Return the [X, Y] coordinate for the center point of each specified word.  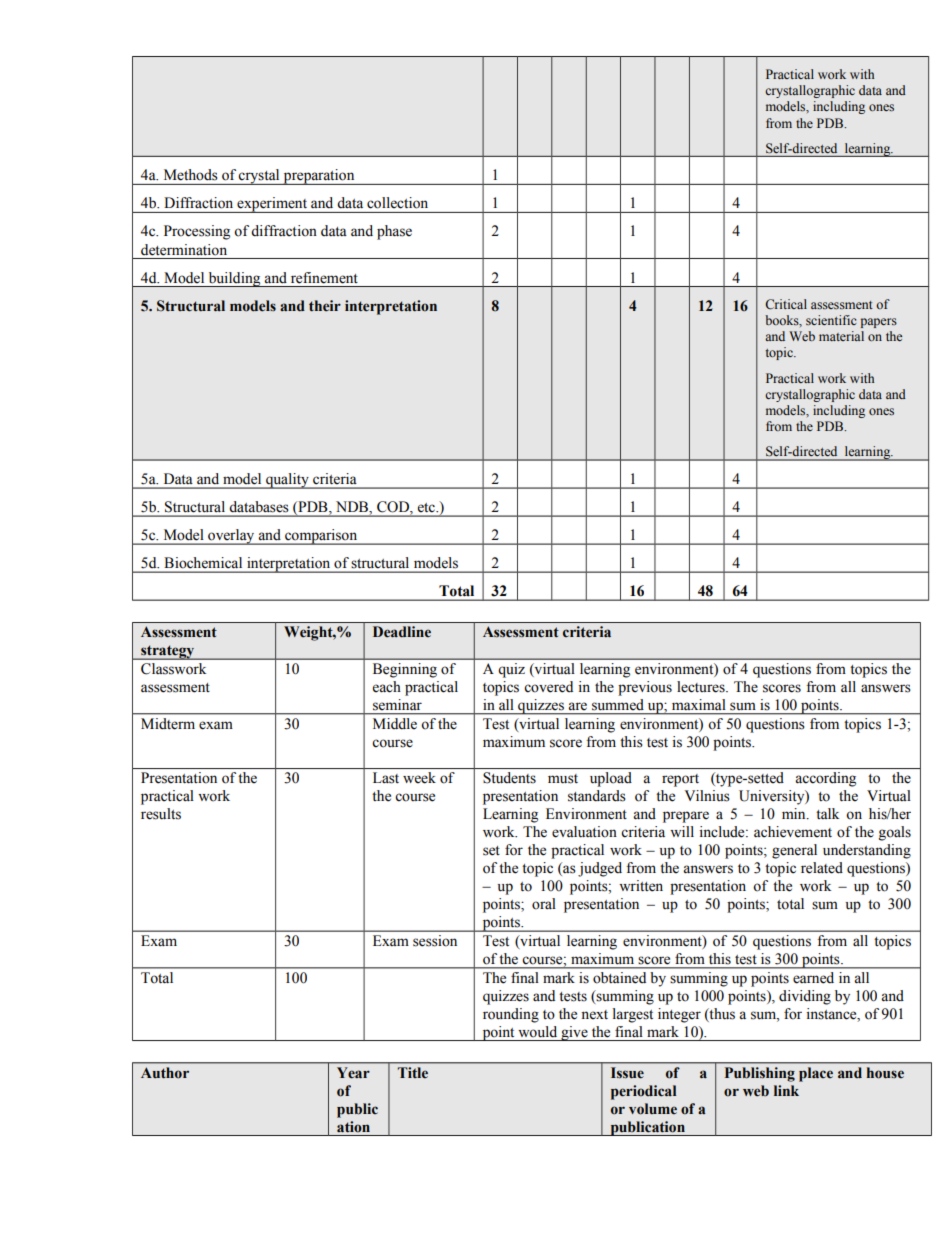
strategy [168, 652]
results [161, 814]
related [822, 868]
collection [397, 202]
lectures [702, 687]
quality [287, 481]
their [325, 306]
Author [165, 1073]
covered [548, 687]
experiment [272, 205]
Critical [786, 304]
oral [544, 904]
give [574, 1033]
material [841, 336]
